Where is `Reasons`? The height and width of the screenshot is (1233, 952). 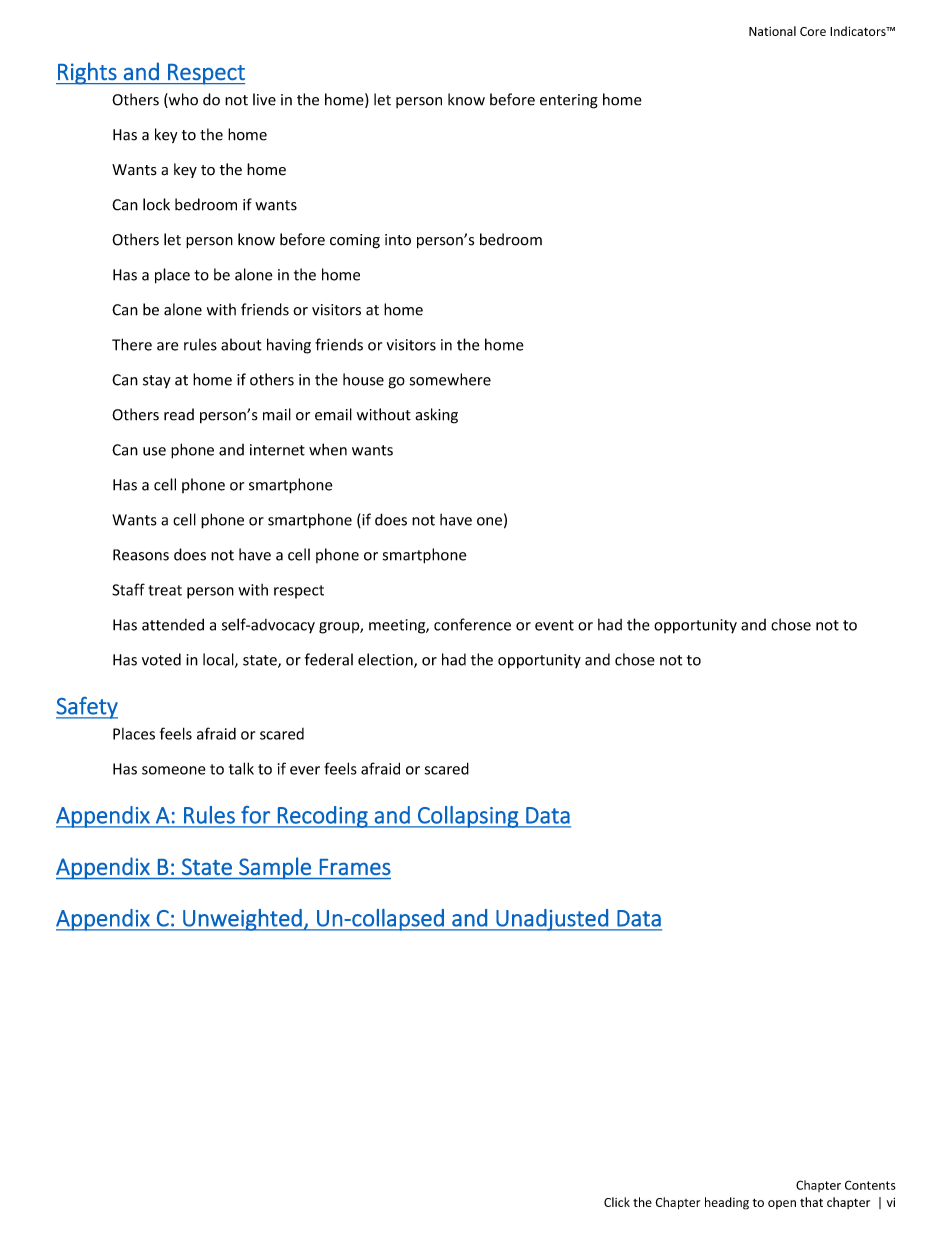 Reasons is located at coordinates (141, 555).
